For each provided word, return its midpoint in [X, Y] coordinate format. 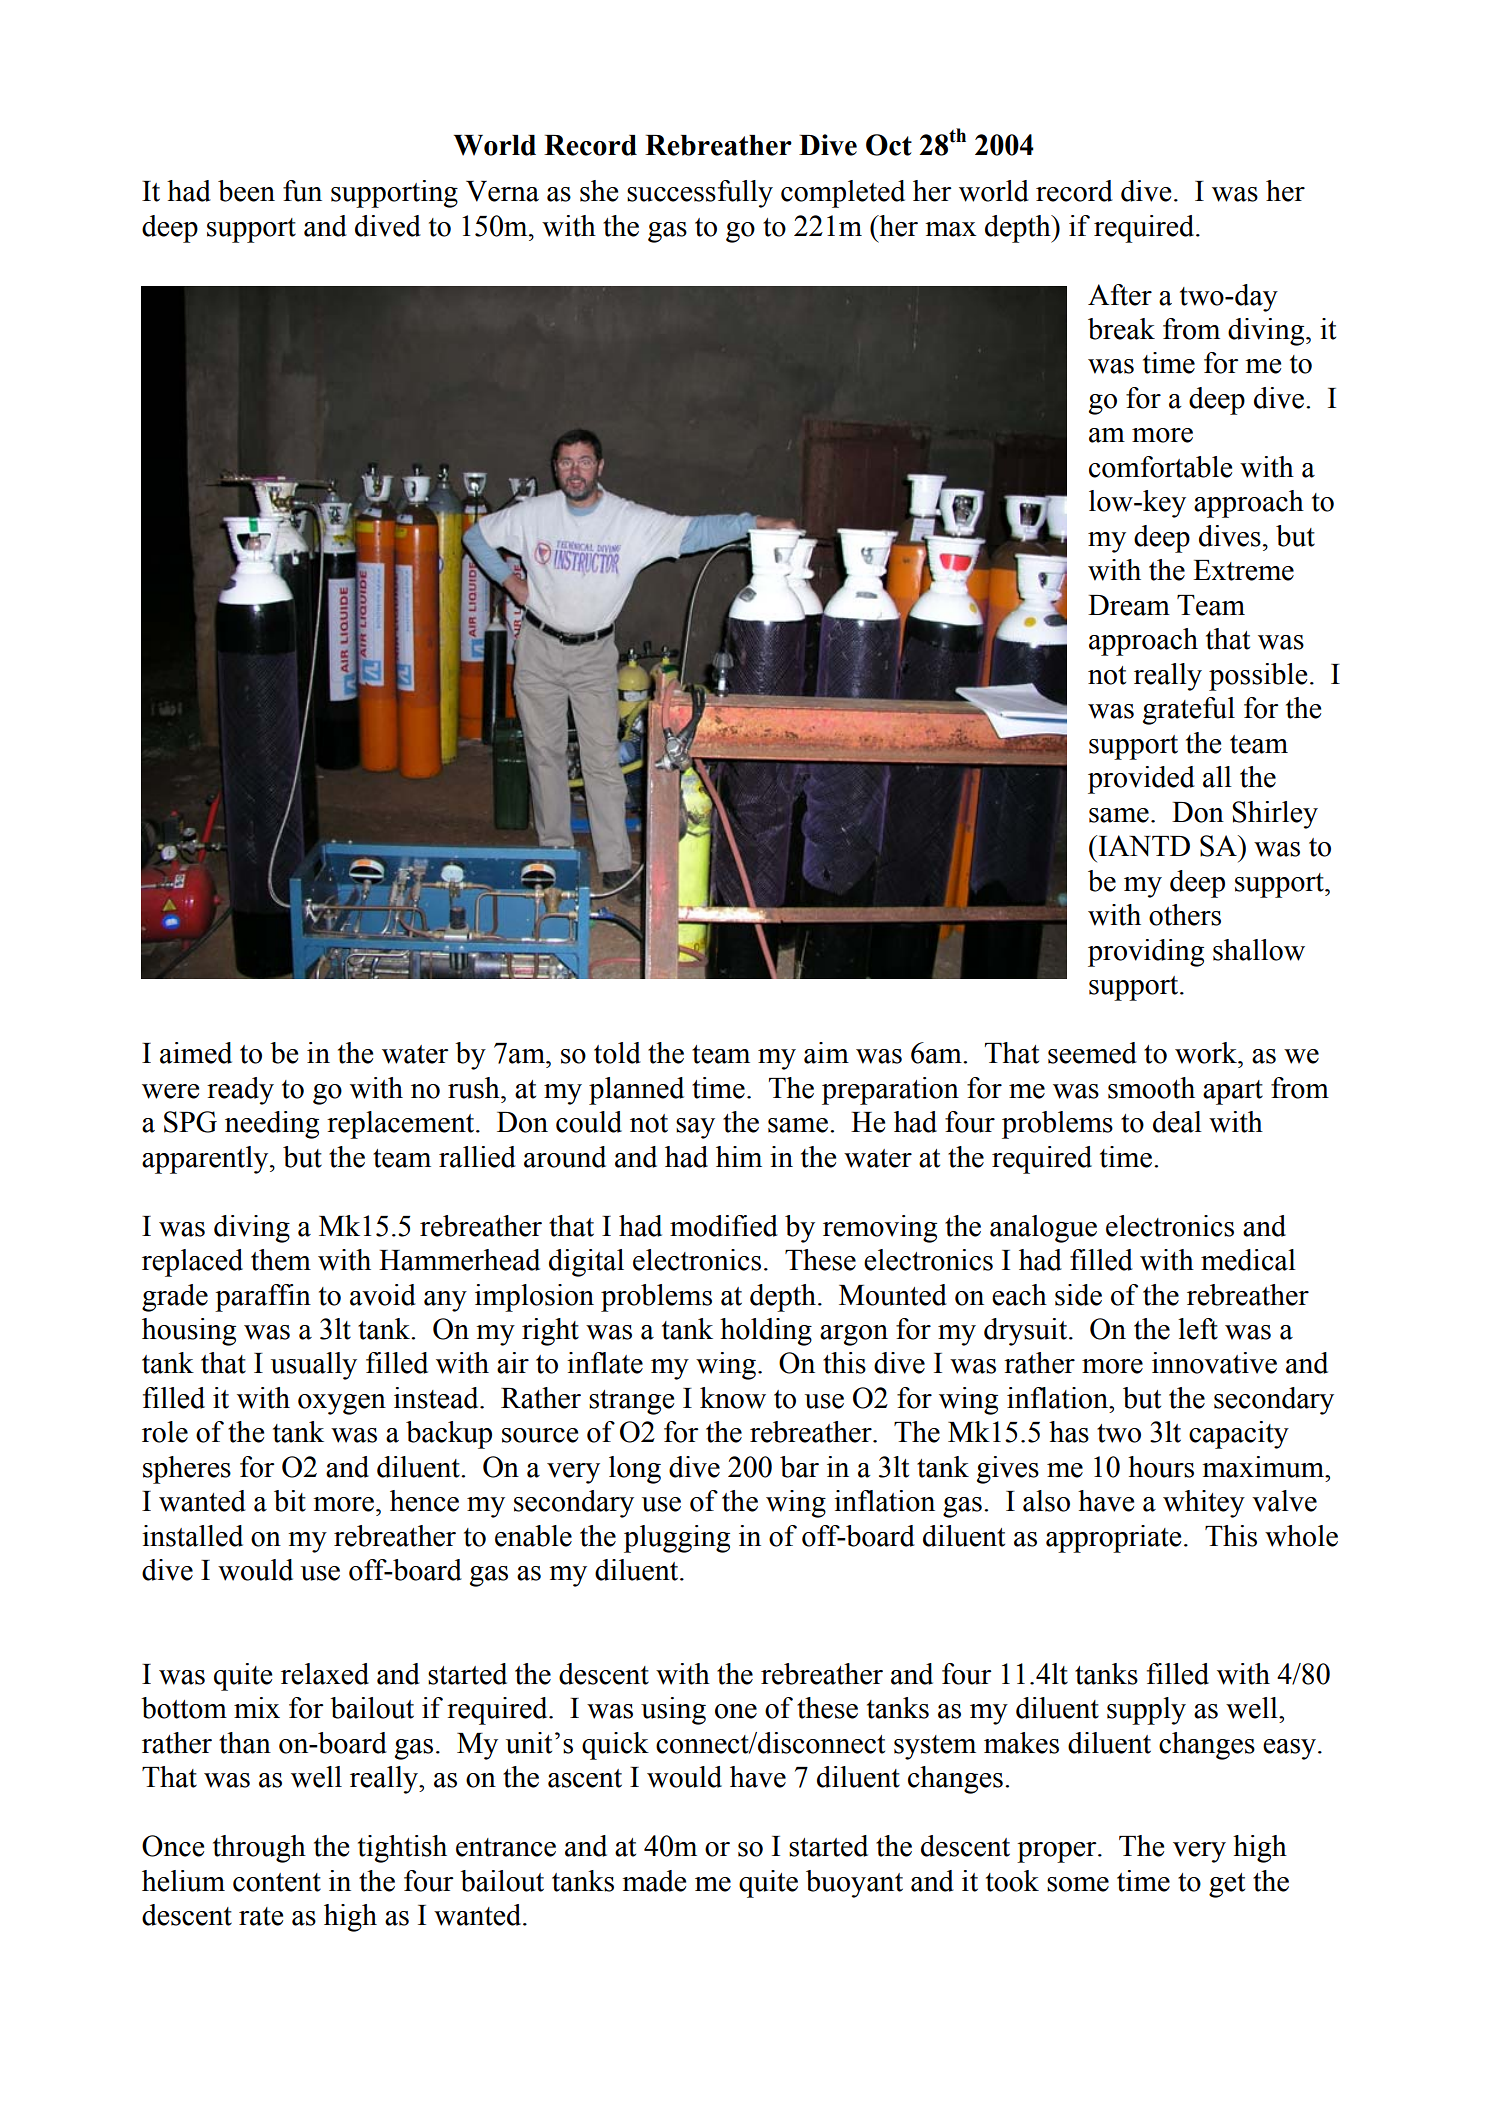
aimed [196, 1053]
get [1227, 1885]
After [1120, 295]
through [259, 1849]
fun [302, 191]
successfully [700, 194]
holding [766, 1332]
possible [1258, 677]
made [654, 1881]
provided [1141, 780]
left [1198, 1329]
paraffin [263, 1298]
